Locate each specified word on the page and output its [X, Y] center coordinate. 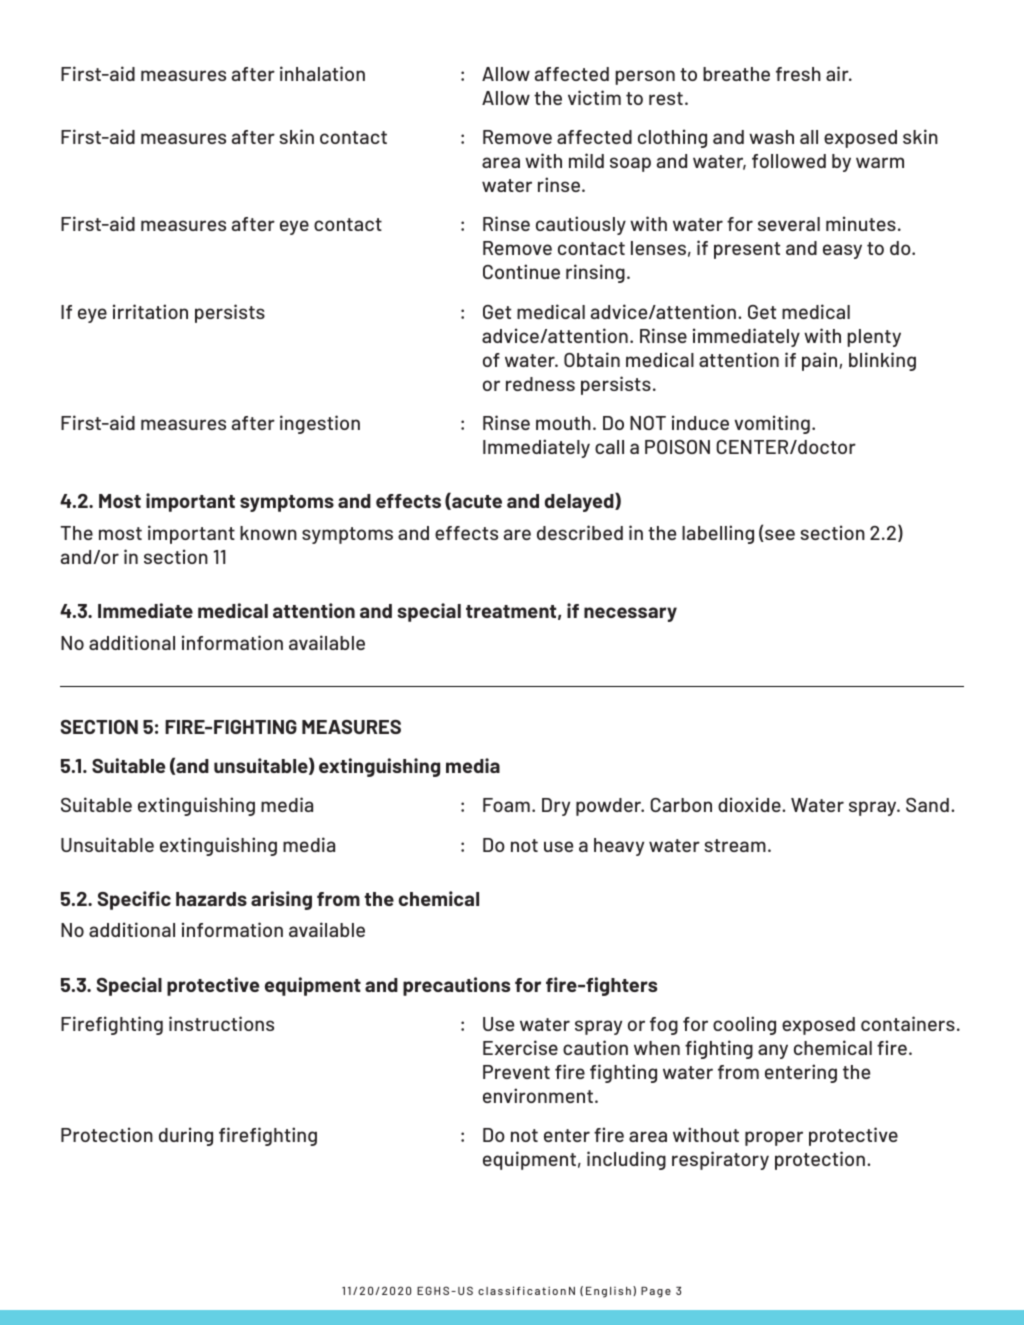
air [838, 73]
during [186, 1136]
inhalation [322, 73]
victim [594, 97]
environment [538, 1095]
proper [774, 1138]
